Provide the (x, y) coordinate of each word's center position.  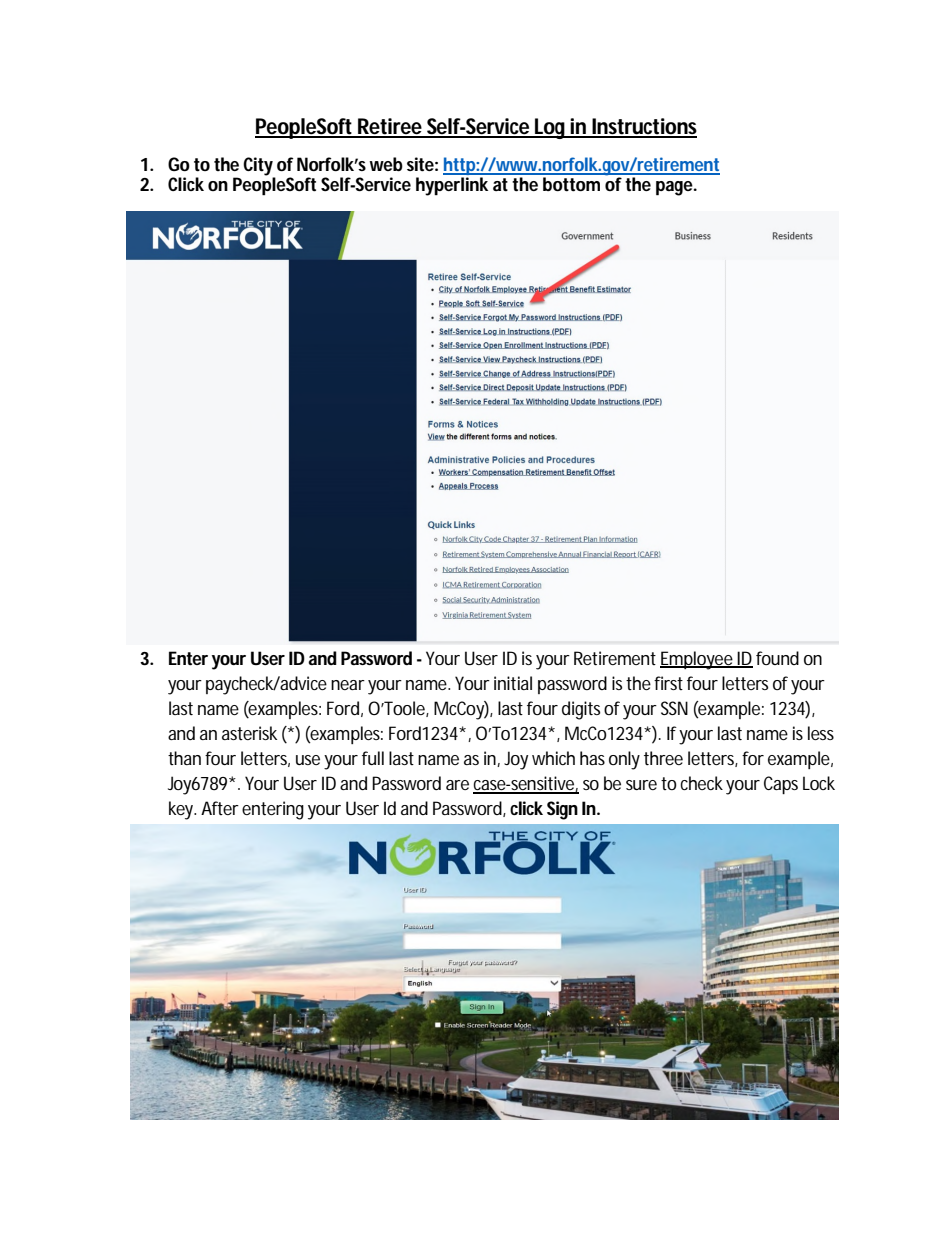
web (386, 164)
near (348, 685)
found (777, 658)
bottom (571, 184)
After (220, 808)
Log (550, 128)
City (259, 167)
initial (513, 683)
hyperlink (452, 186)
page (674, 188)
